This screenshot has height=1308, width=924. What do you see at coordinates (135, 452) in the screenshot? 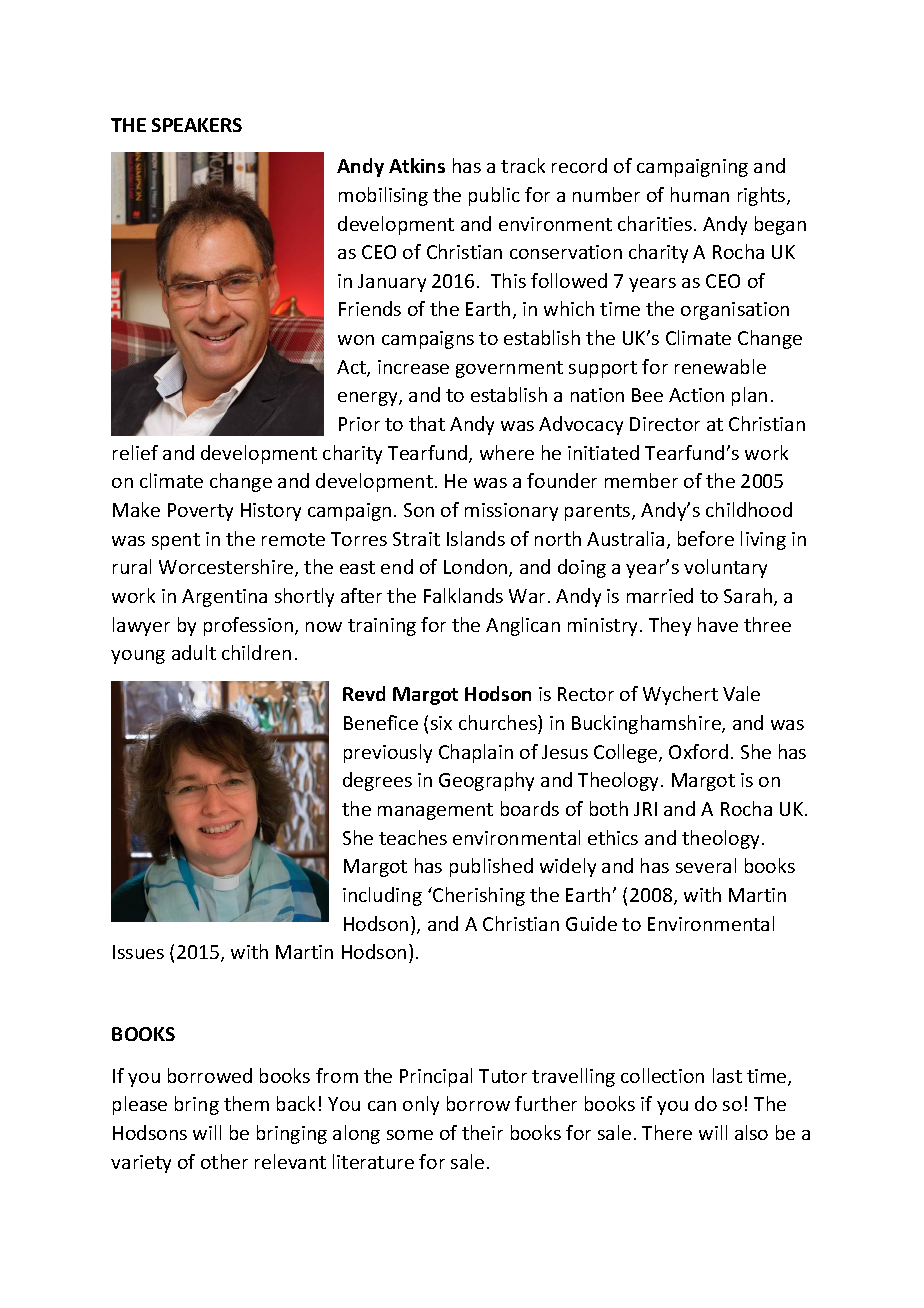
I see `relief` at bounding box center [135, 452].
